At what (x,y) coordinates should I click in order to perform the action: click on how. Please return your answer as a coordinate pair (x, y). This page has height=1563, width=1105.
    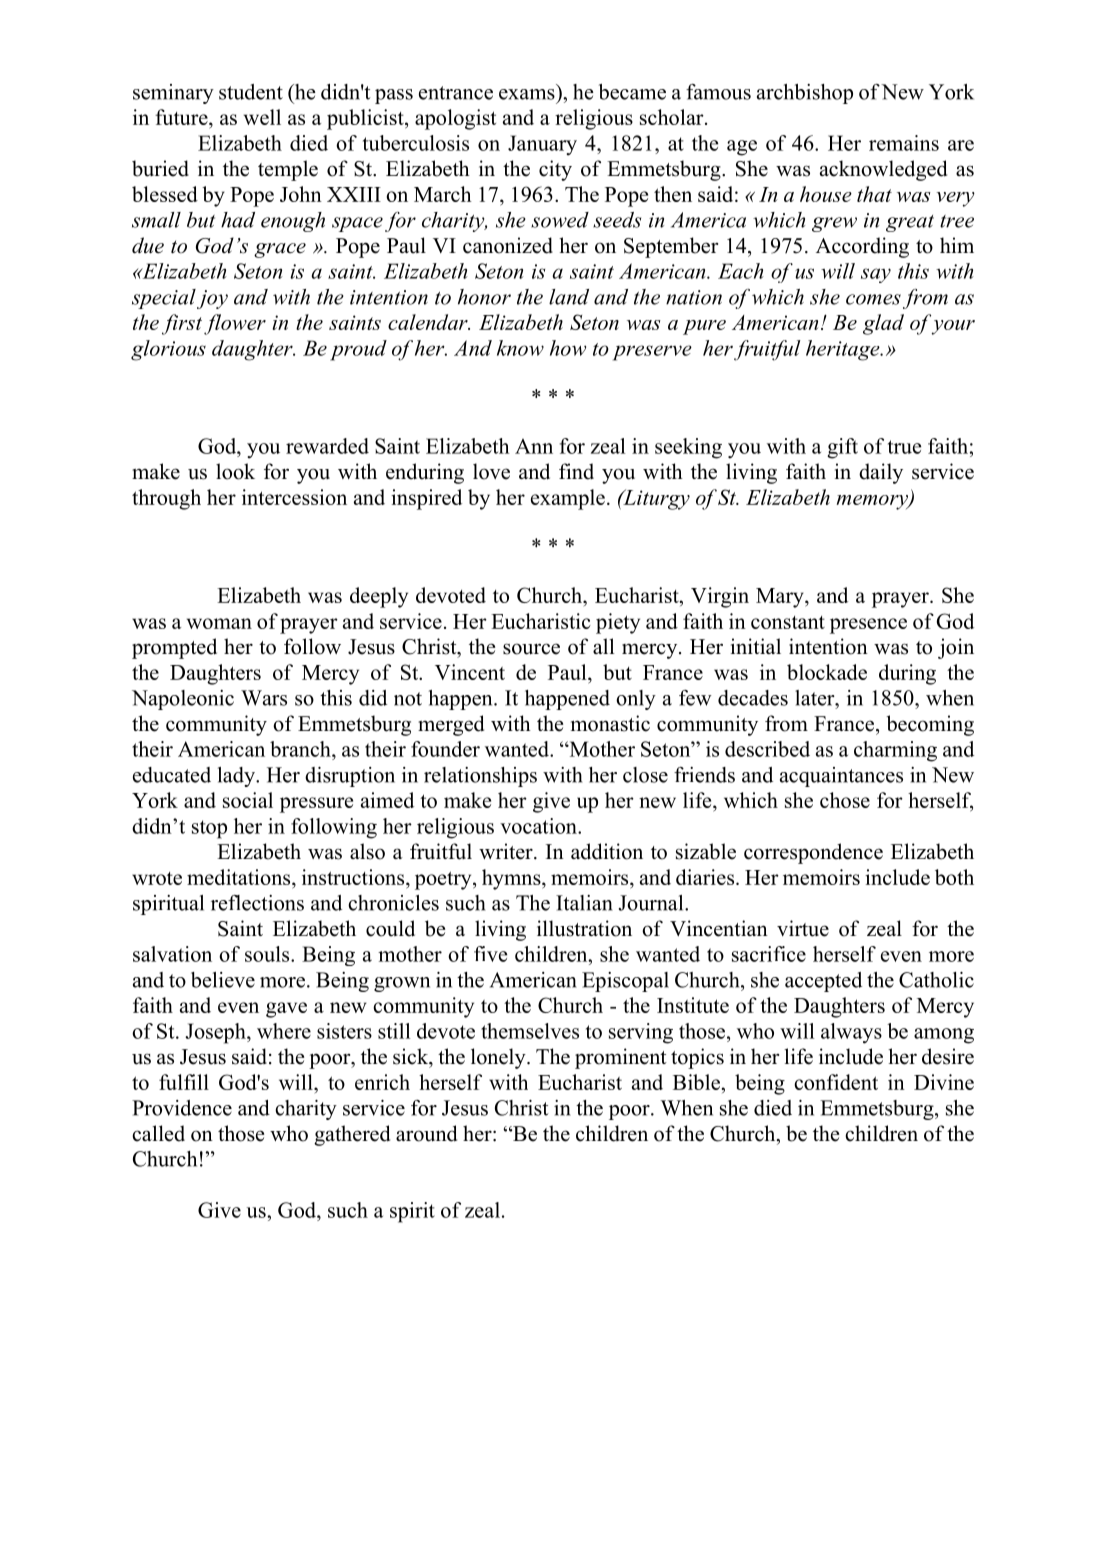
    Looking at the image, I should click on (568, 348).
